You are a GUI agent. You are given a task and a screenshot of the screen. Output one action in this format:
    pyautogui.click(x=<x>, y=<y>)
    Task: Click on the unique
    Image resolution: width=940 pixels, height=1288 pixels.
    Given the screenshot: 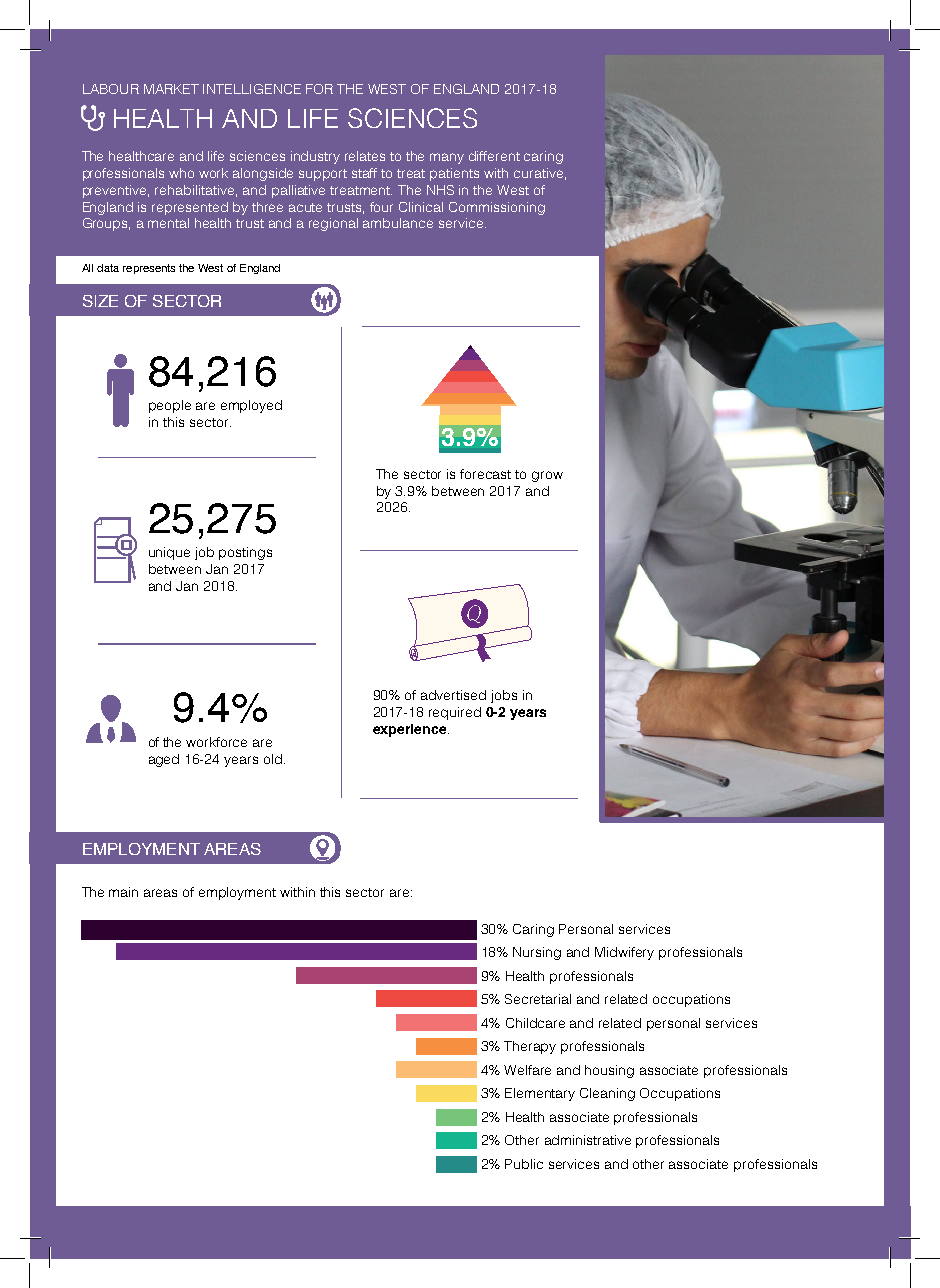 What is the action you would take?
    pyautogui.click(x=169, y=553)
